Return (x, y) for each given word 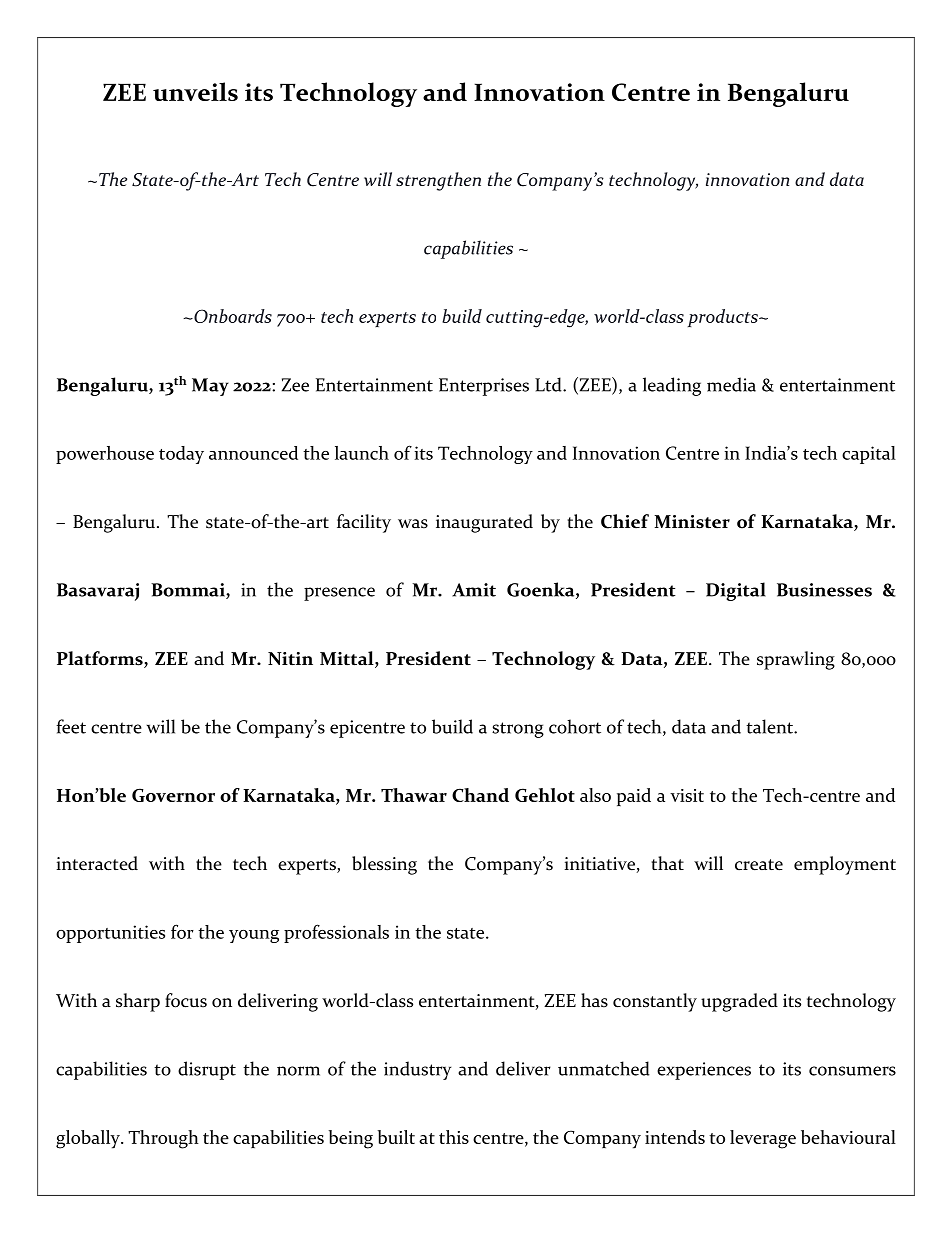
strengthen (438, 181)
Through (163, 1139)
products (724, 318)
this (454, 1137)
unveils (195, 91)
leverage (763, 1139)
